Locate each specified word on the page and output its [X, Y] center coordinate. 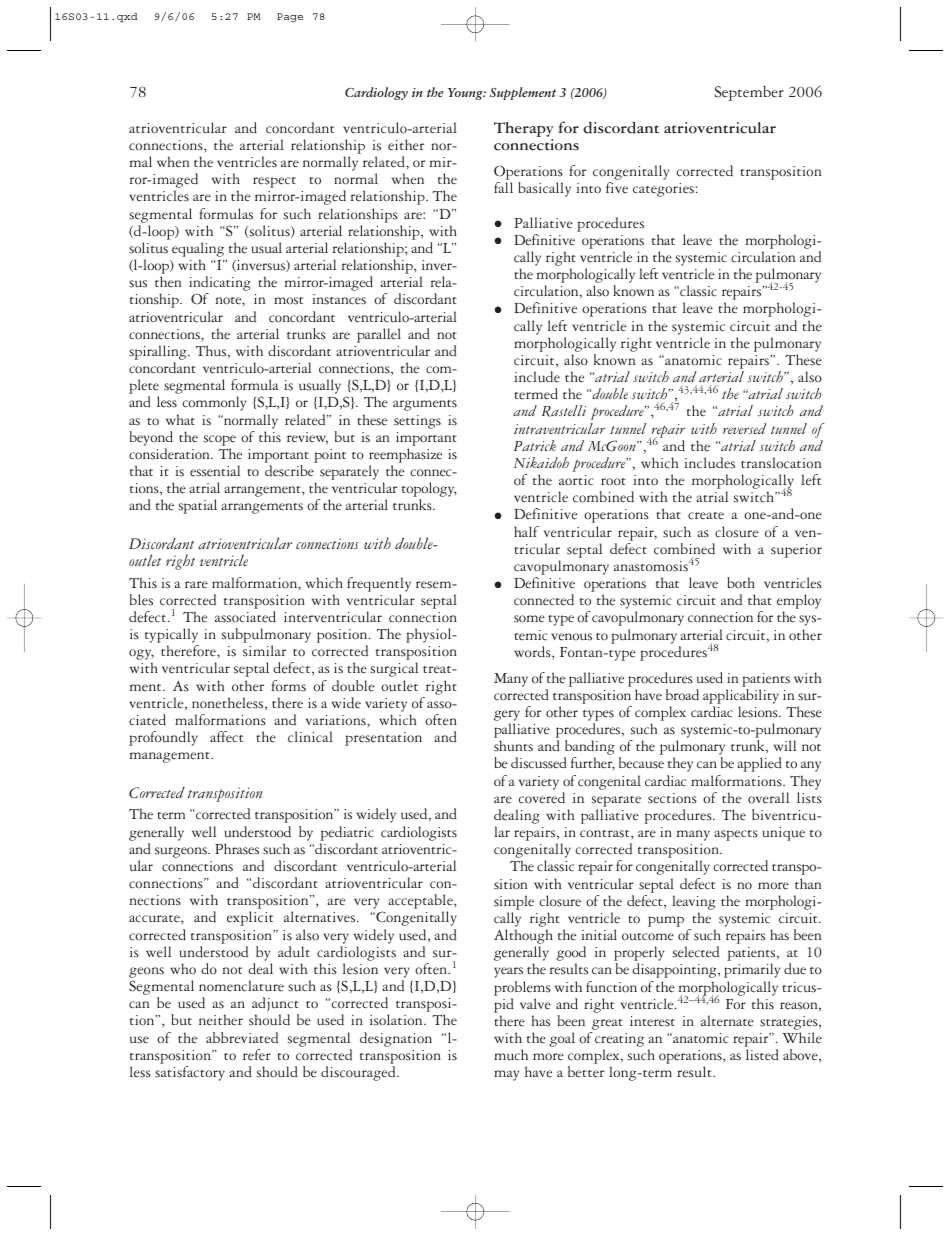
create [706, 516]
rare [196, 585]
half [526, 531]
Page [290, 17]
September [749, 93]
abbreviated [242, 1038]
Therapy [523, 131]
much [511, 1055]
